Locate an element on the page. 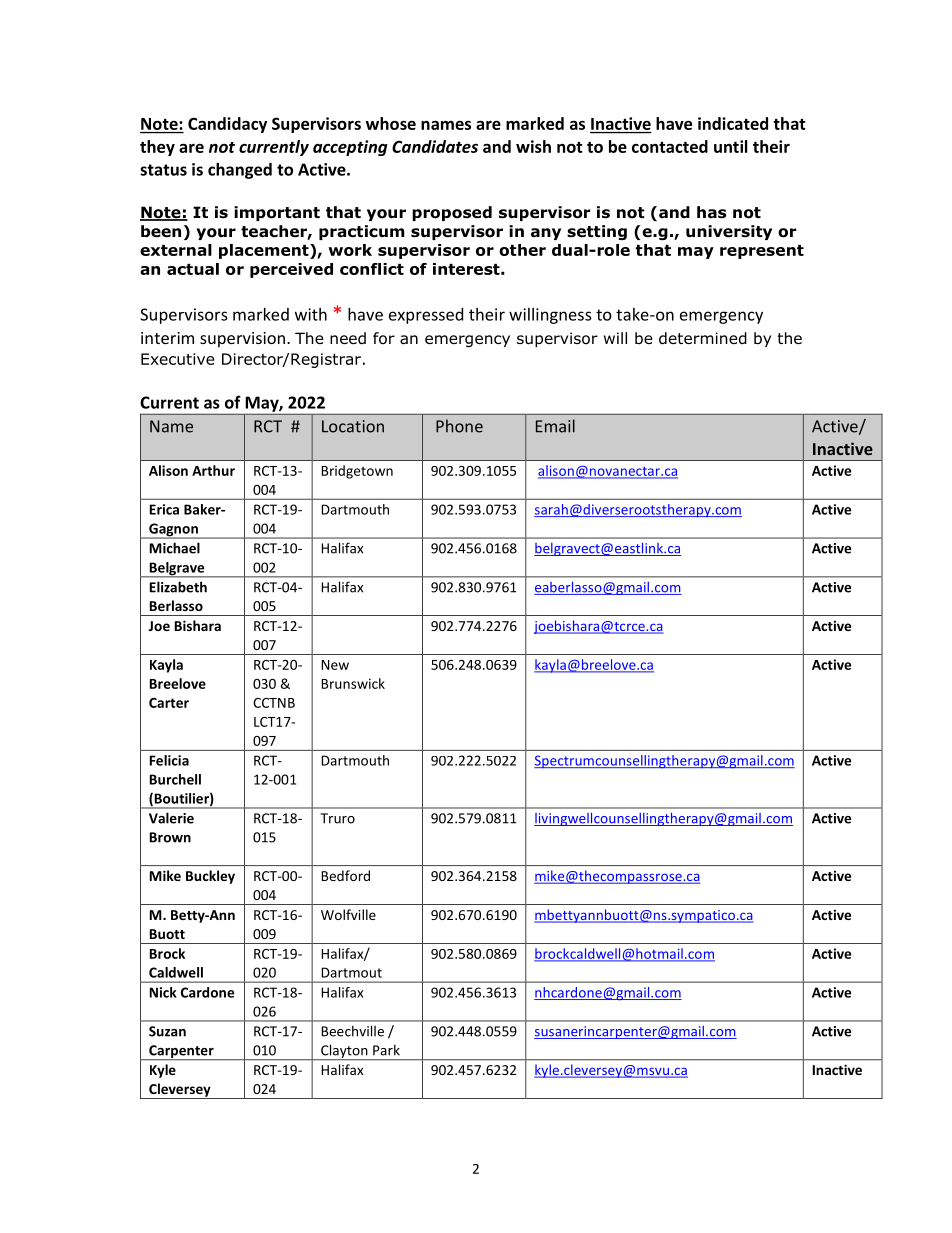 Image resolution: width=952 pixels, height=1233 pixels. changed is located at coordinates (240, 171).
